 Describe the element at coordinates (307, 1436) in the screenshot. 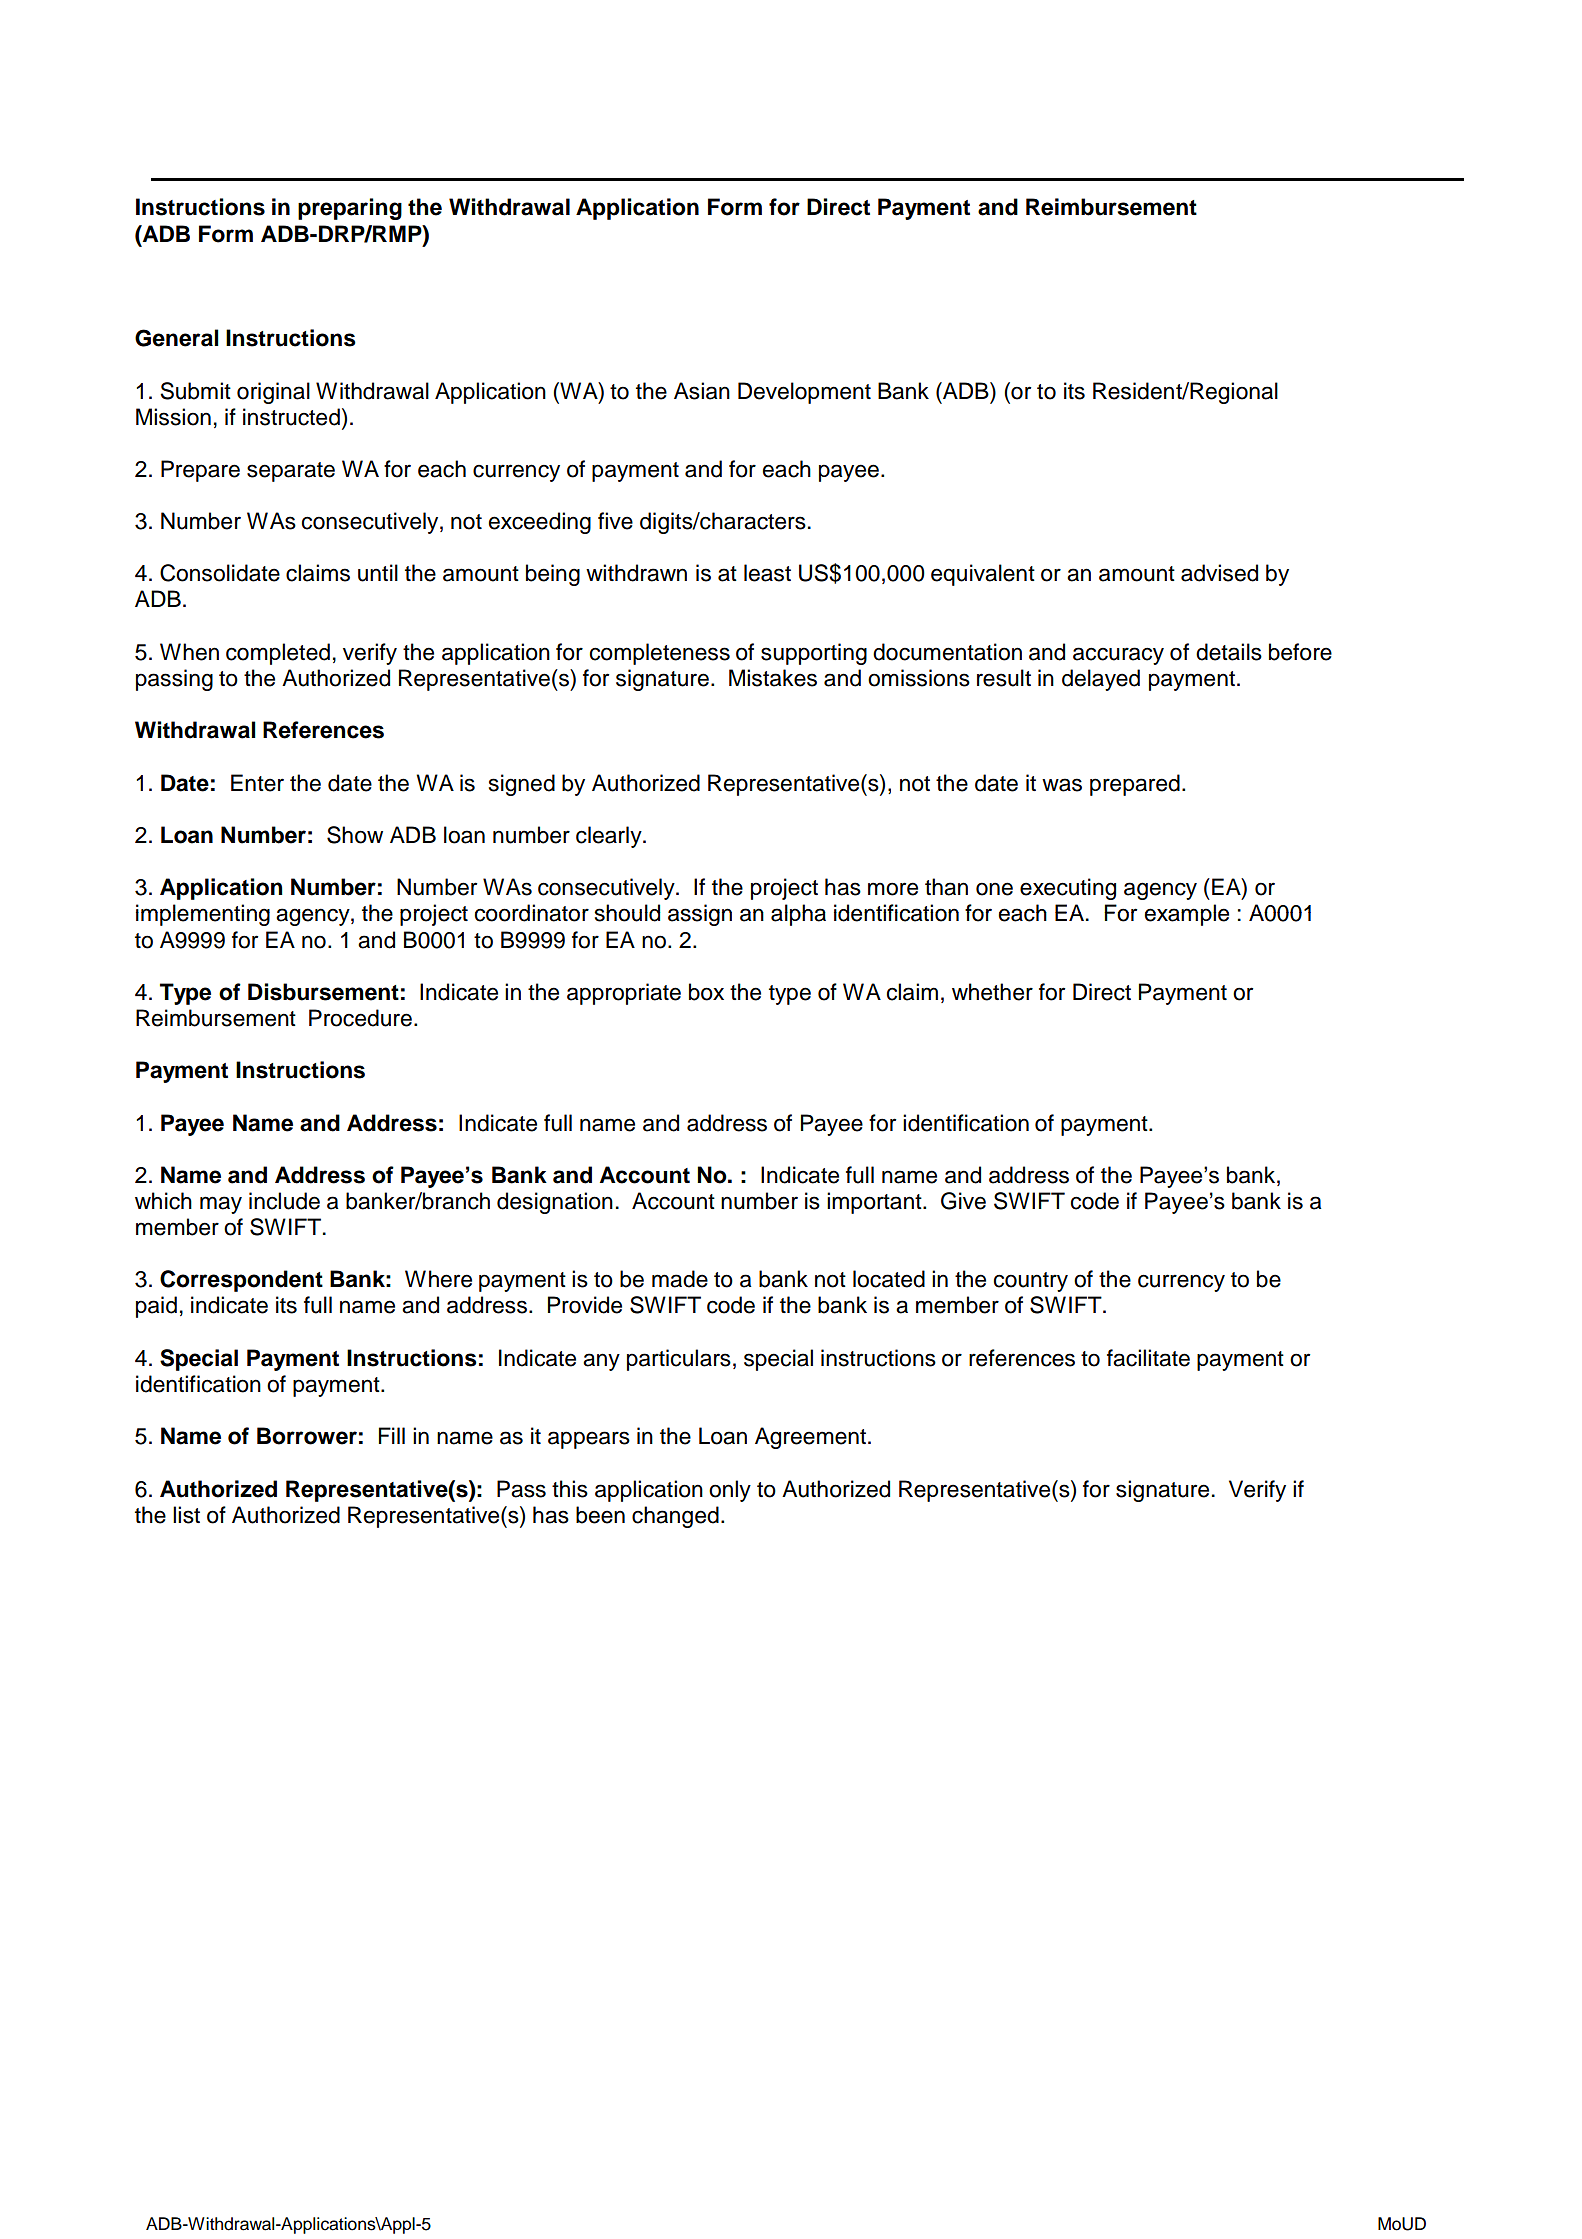

I see `Borrower` at that location.
